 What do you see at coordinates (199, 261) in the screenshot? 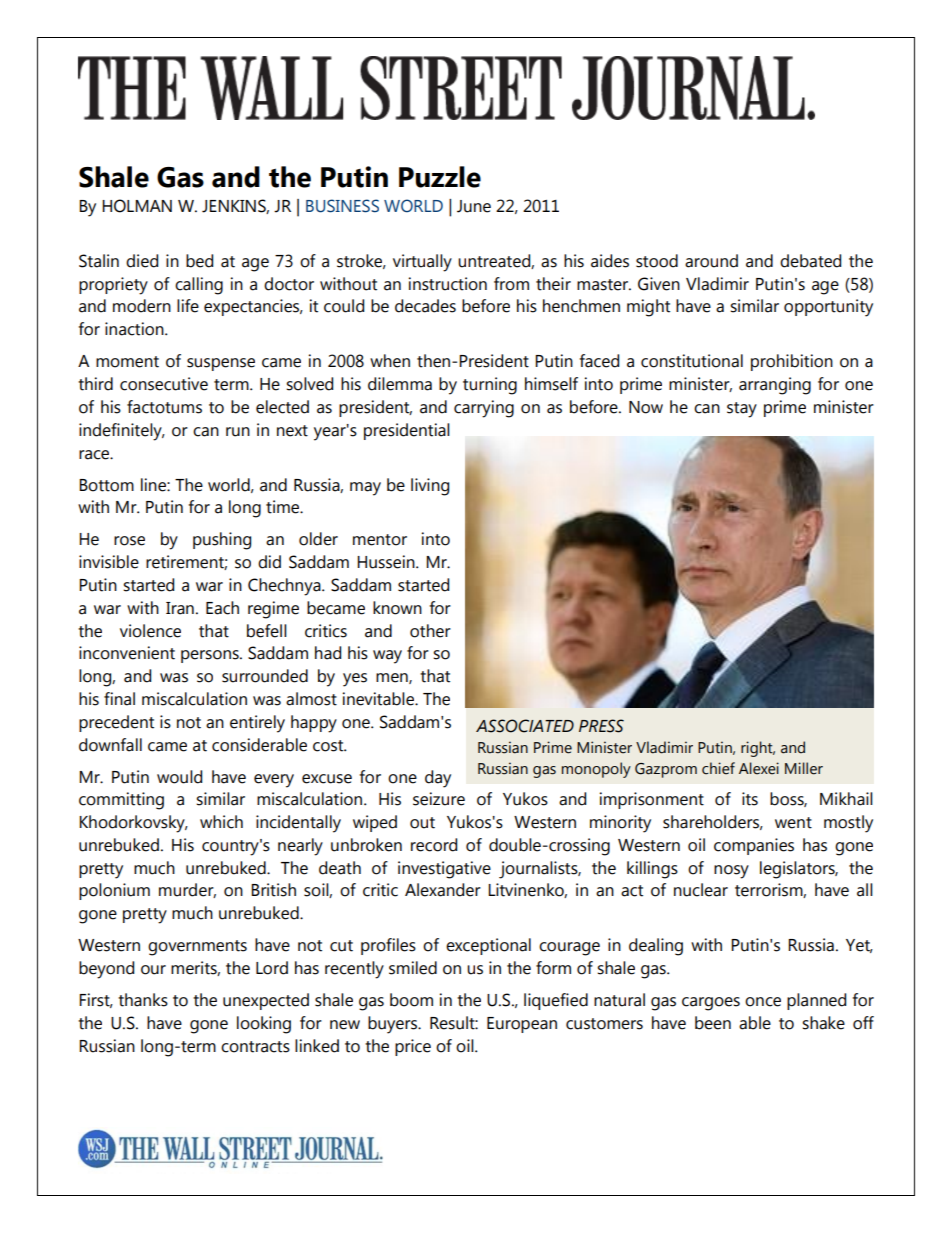
I see `bed` at bounding box center [199, 261].
